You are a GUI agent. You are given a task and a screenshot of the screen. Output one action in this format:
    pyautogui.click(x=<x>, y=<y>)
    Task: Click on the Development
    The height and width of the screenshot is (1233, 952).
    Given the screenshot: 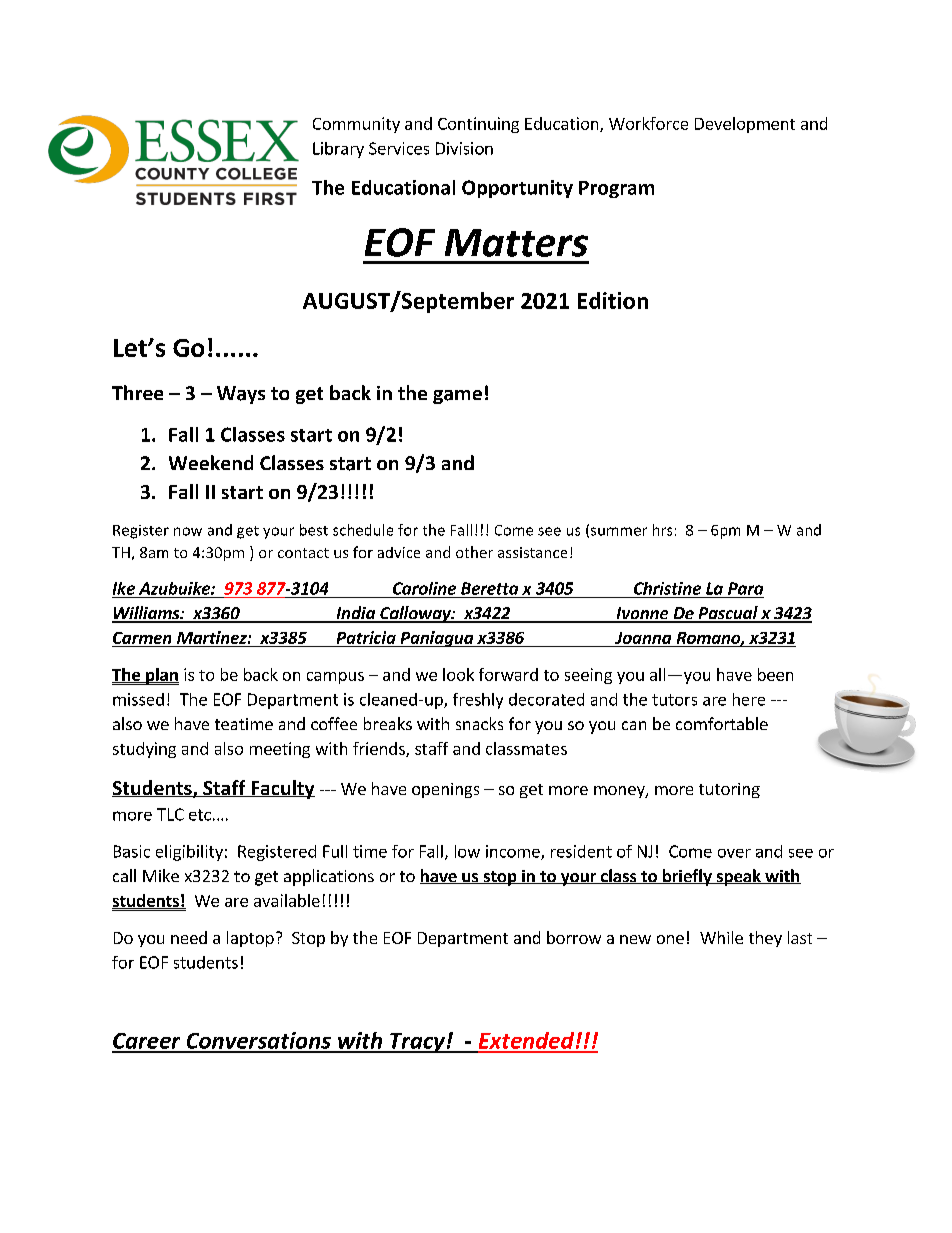 What is the action you would take?
    pyautogui.click(x=745, y=125)
